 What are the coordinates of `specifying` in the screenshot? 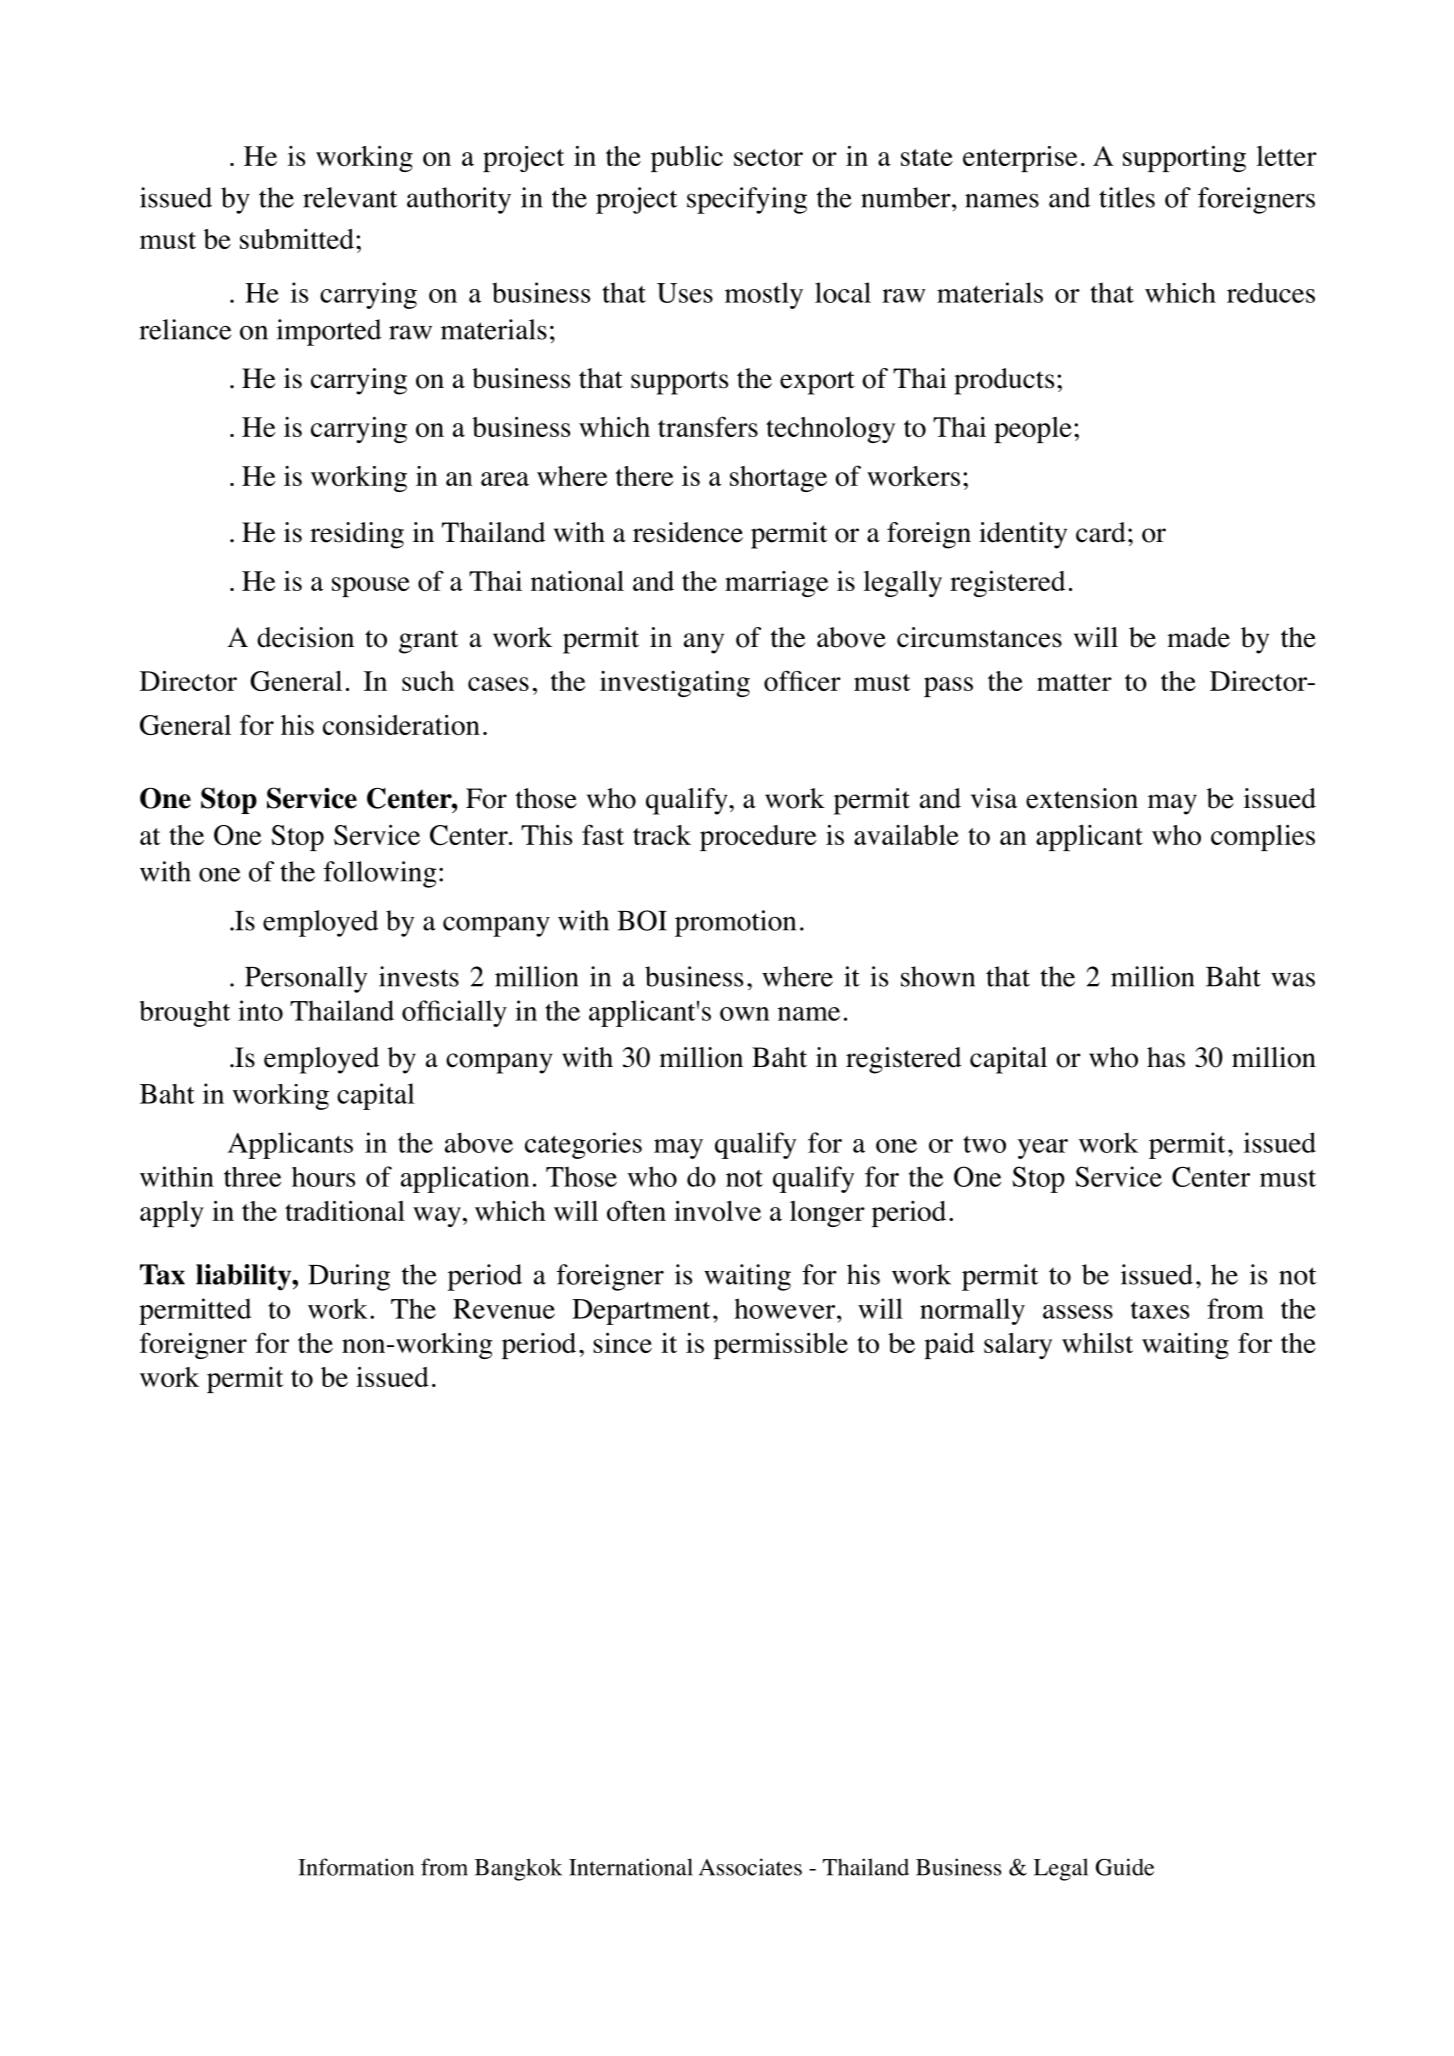 It's located at (747, 200).
